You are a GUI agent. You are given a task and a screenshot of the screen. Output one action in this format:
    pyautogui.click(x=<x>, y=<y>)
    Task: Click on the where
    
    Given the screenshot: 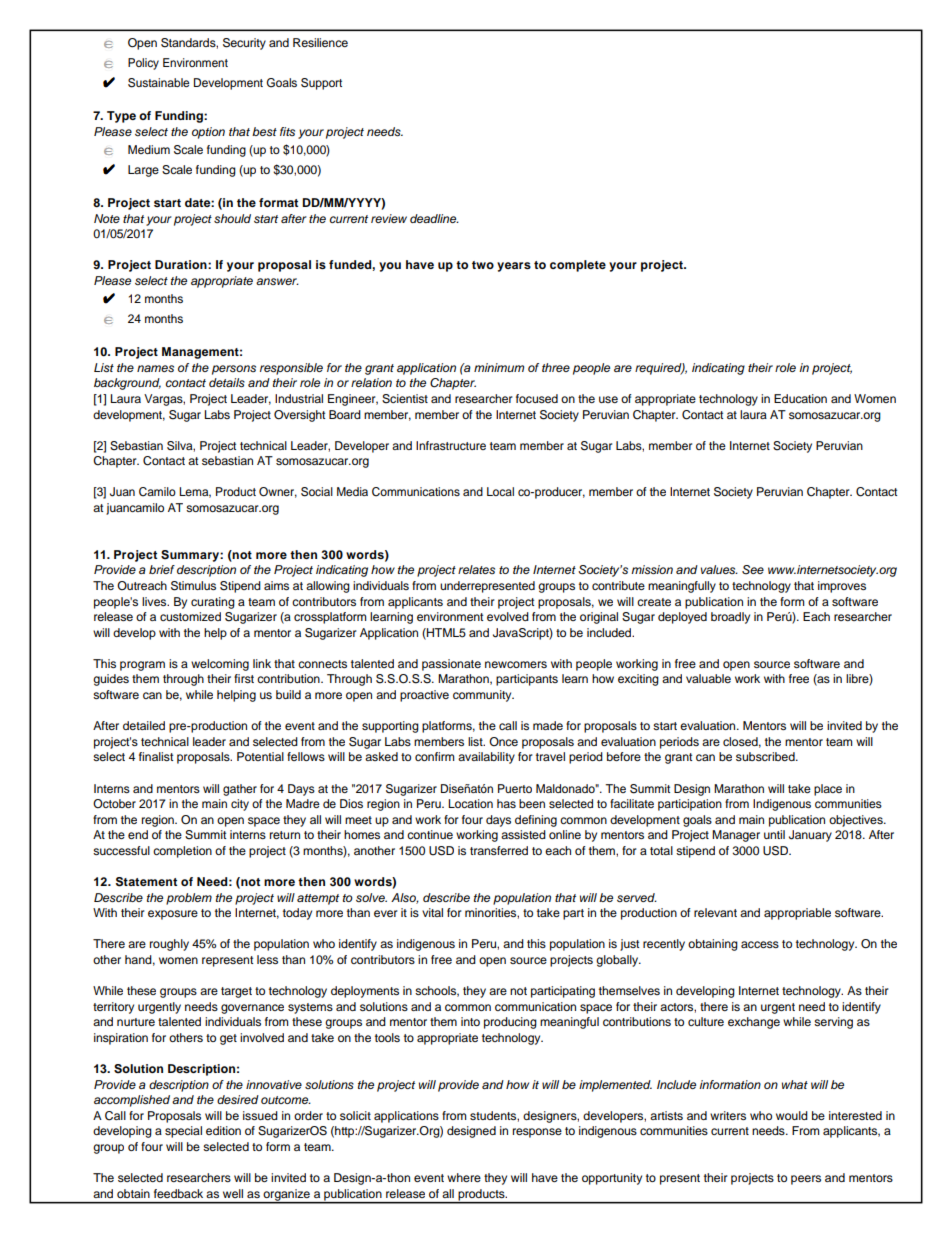 What is the action you would take?
    pyautogui.click(x=464, y=1177)
